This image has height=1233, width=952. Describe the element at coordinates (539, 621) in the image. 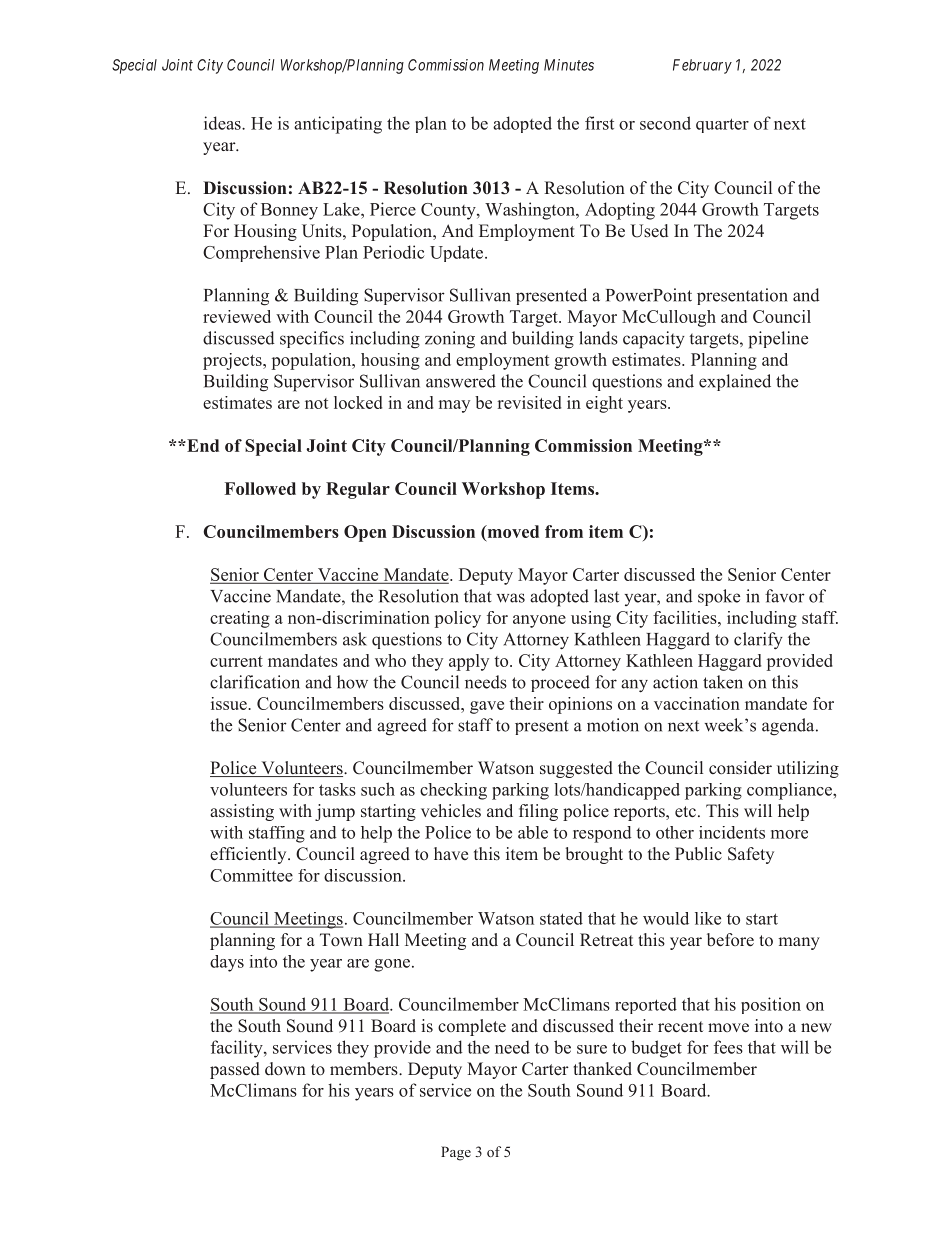

I see `anyone` at that location.
